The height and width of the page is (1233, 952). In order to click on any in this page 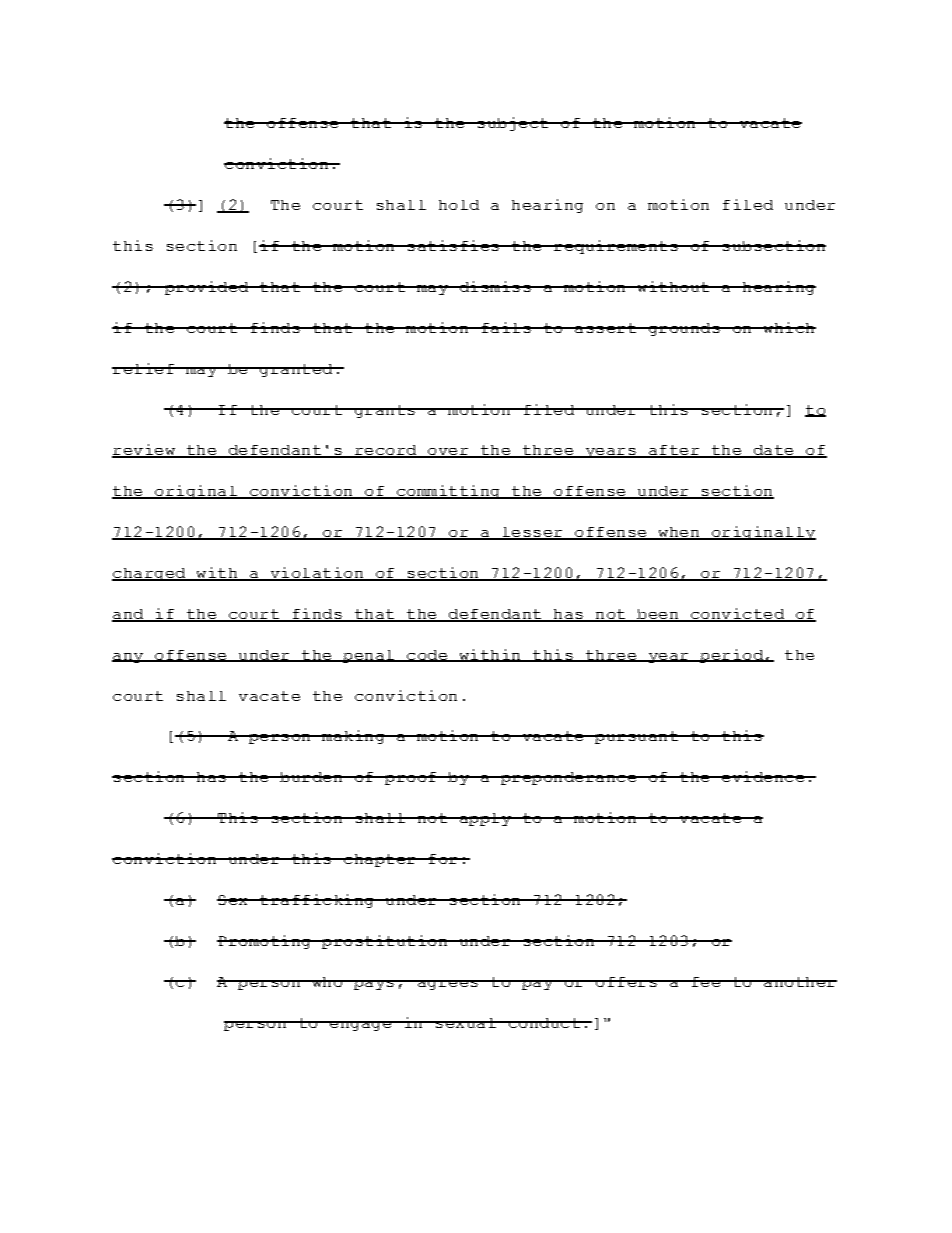, I will do `click(128, 658)`.
